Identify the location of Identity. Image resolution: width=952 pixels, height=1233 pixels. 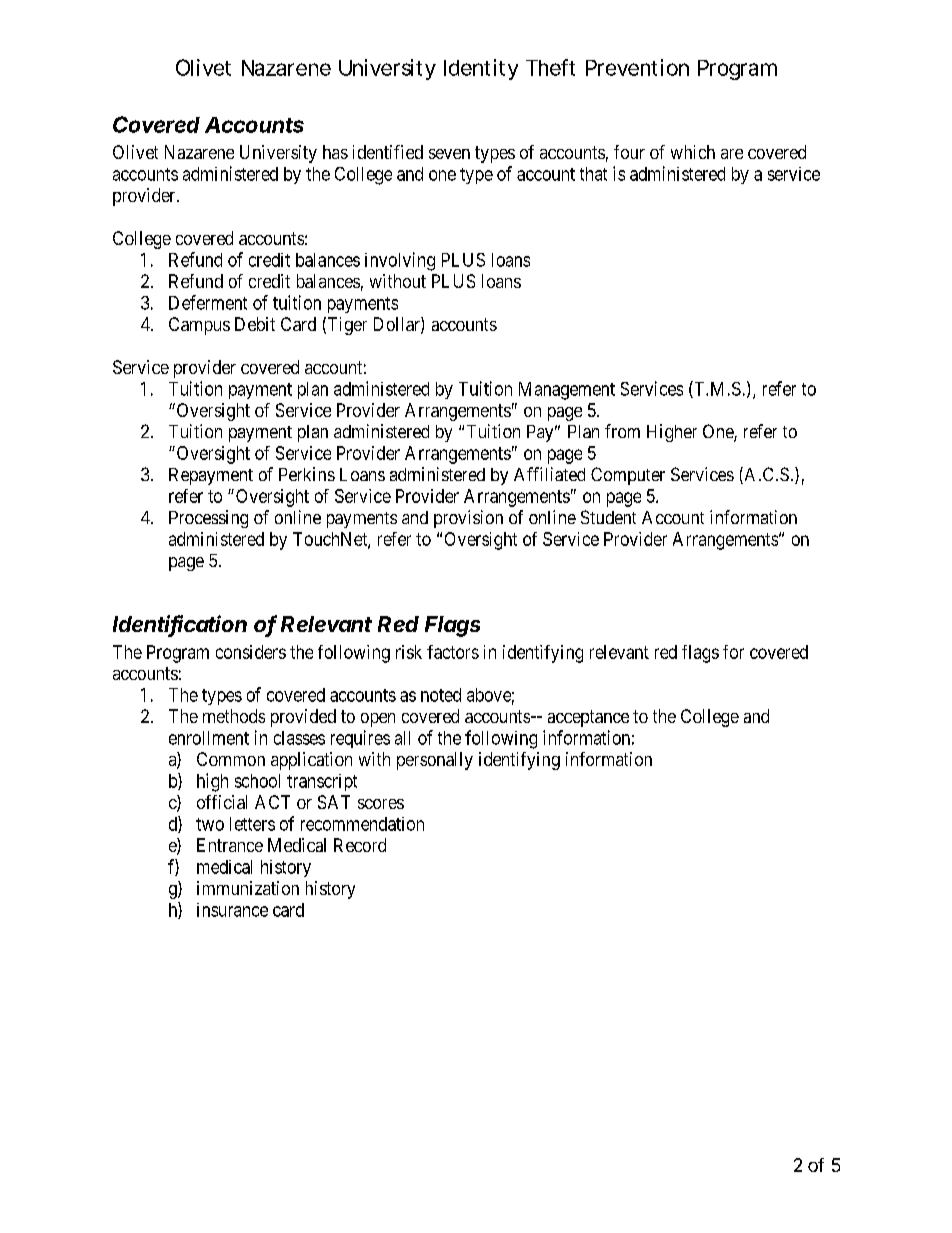
(481, 69).
